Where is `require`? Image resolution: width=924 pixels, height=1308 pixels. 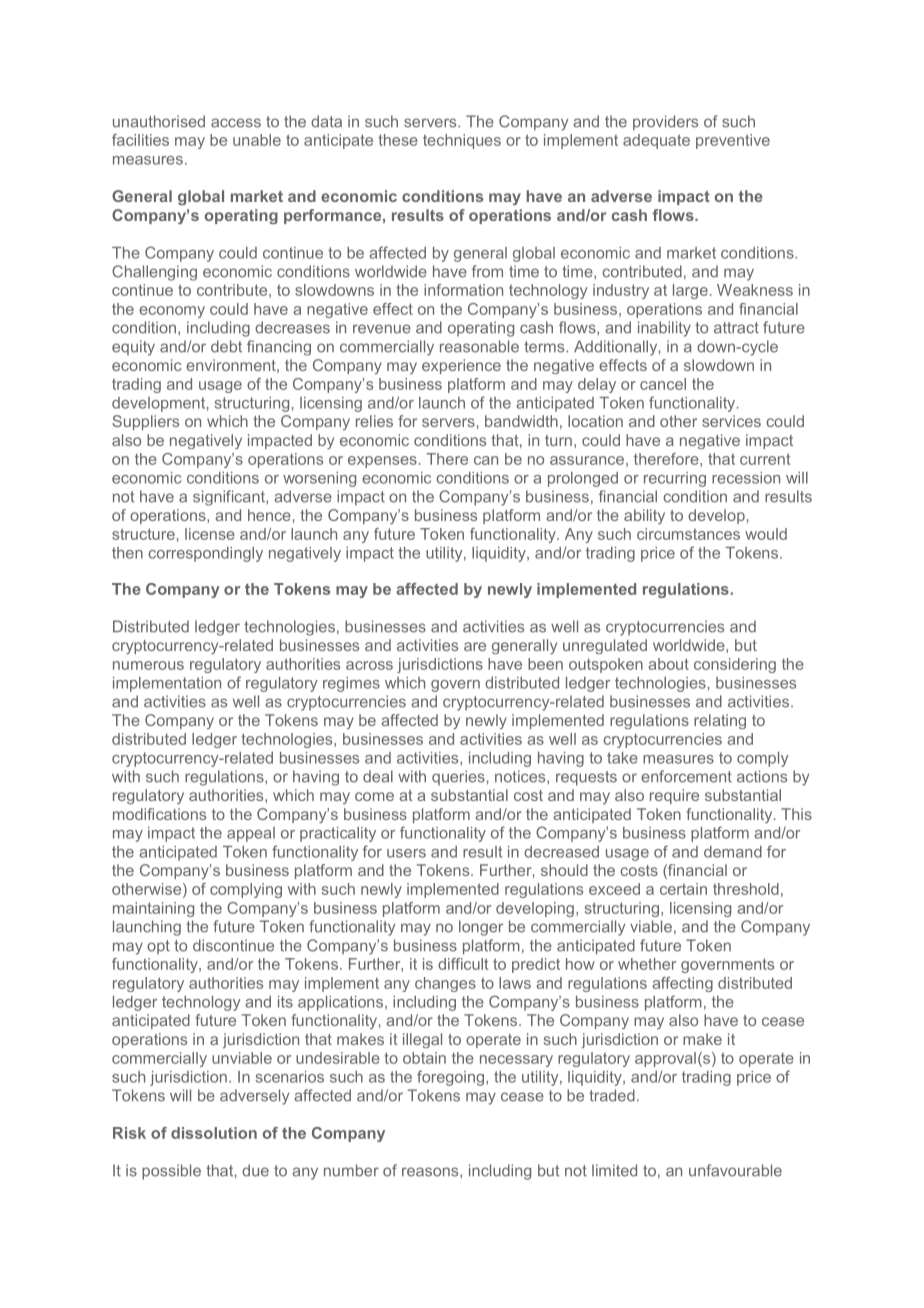 require is located at coordinates (674, 796).
